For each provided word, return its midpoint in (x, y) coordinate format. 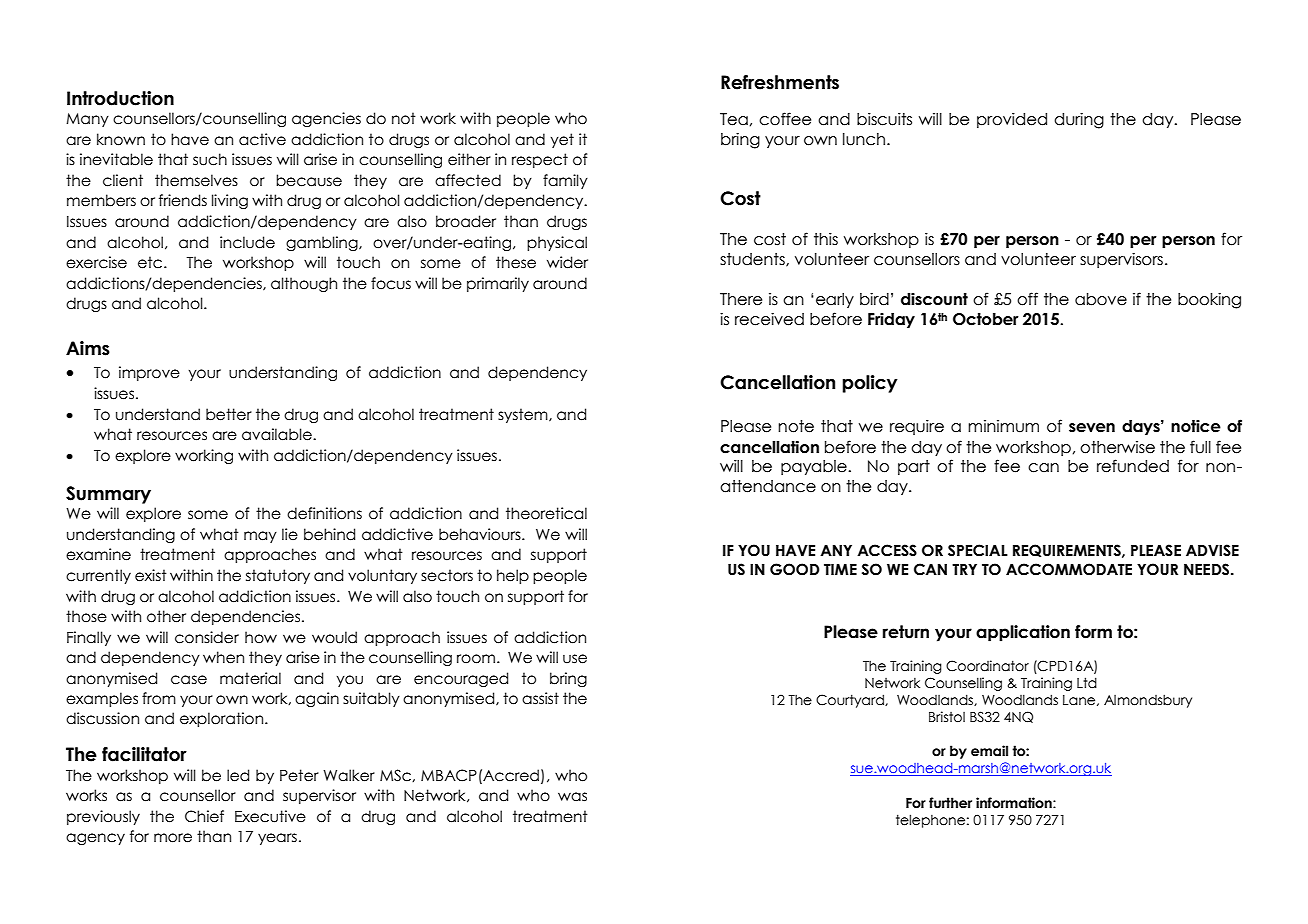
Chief (204, 816)
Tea (734, 119)
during (1079, 120)
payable (815, 467)
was (572, 797)
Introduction (120, 98)
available (278, 434)
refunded (1133, 466)
